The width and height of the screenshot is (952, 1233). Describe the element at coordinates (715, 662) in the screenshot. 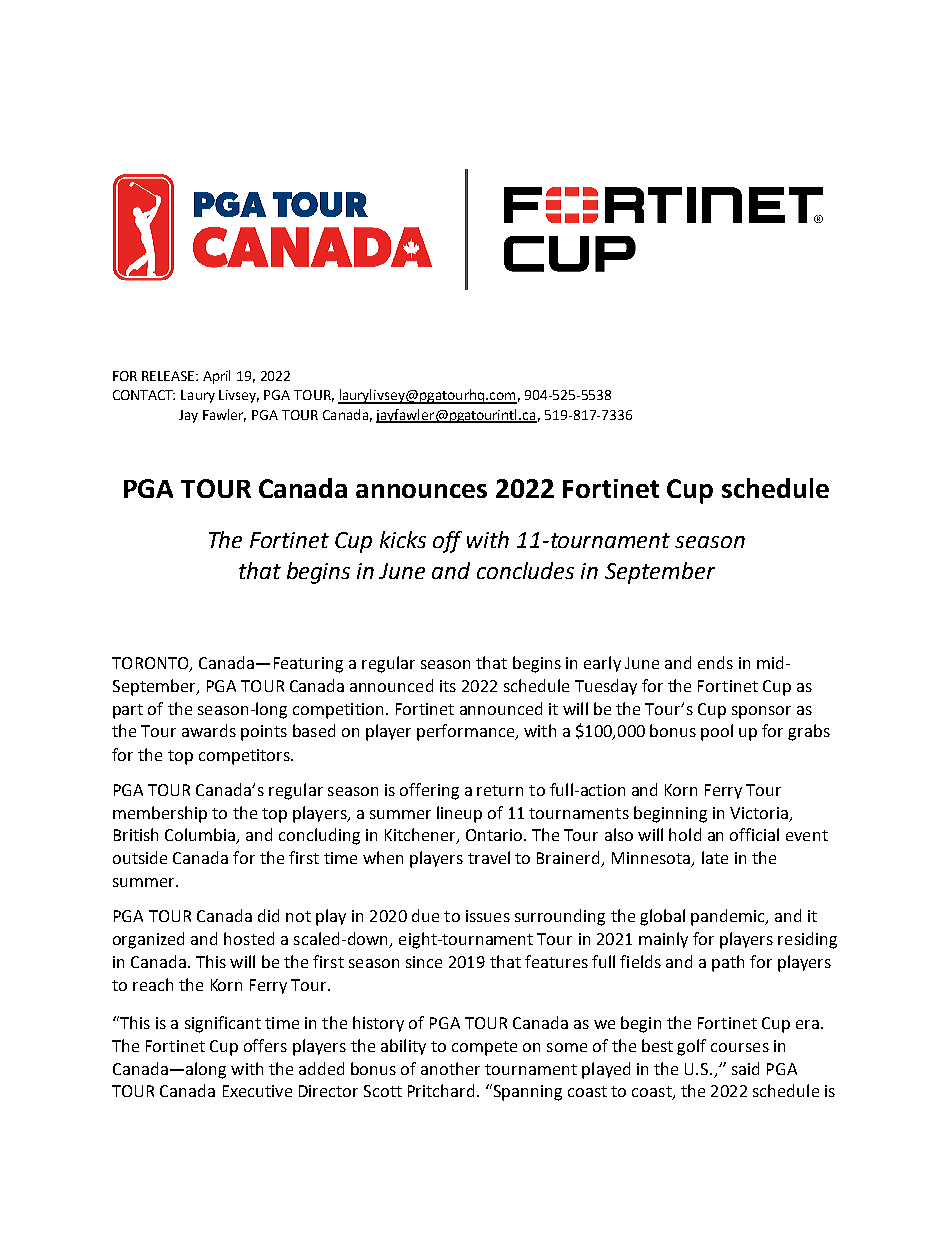

I see `ends` at that location.
